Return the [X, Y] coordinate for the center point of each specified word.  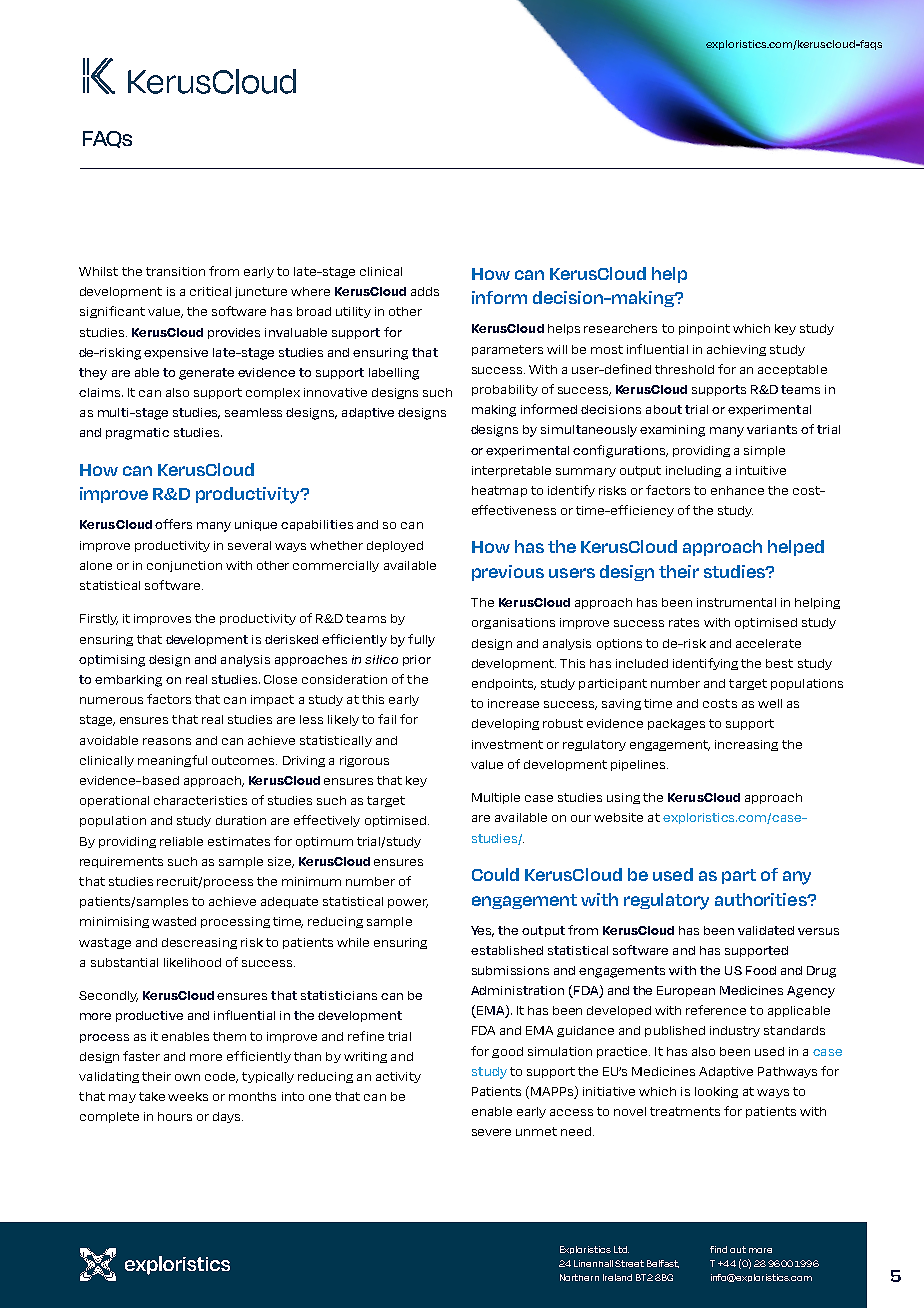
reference [716, 1010]
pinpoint [704, 329]
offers [173, 524]
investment [507, 744]
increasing [746, 745]
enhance [737, 490]
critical [210, 291]
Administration [517, 990]
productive [149, 1016]
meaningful [172, 761]
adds [425, 291]
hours [175, 1116]
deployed [395, 546]
